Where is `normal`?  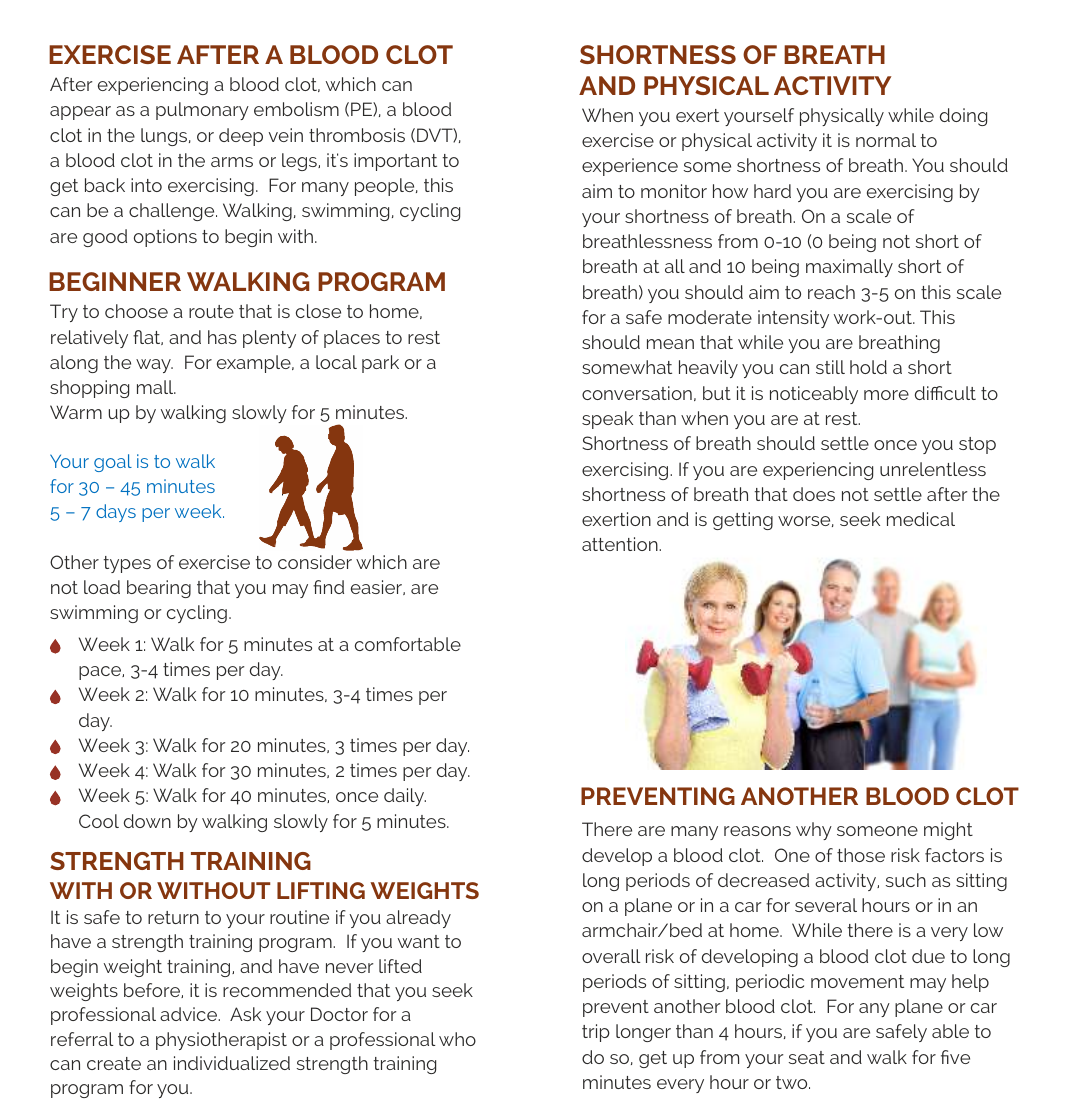 normal is located at coordinates (886, 140).
